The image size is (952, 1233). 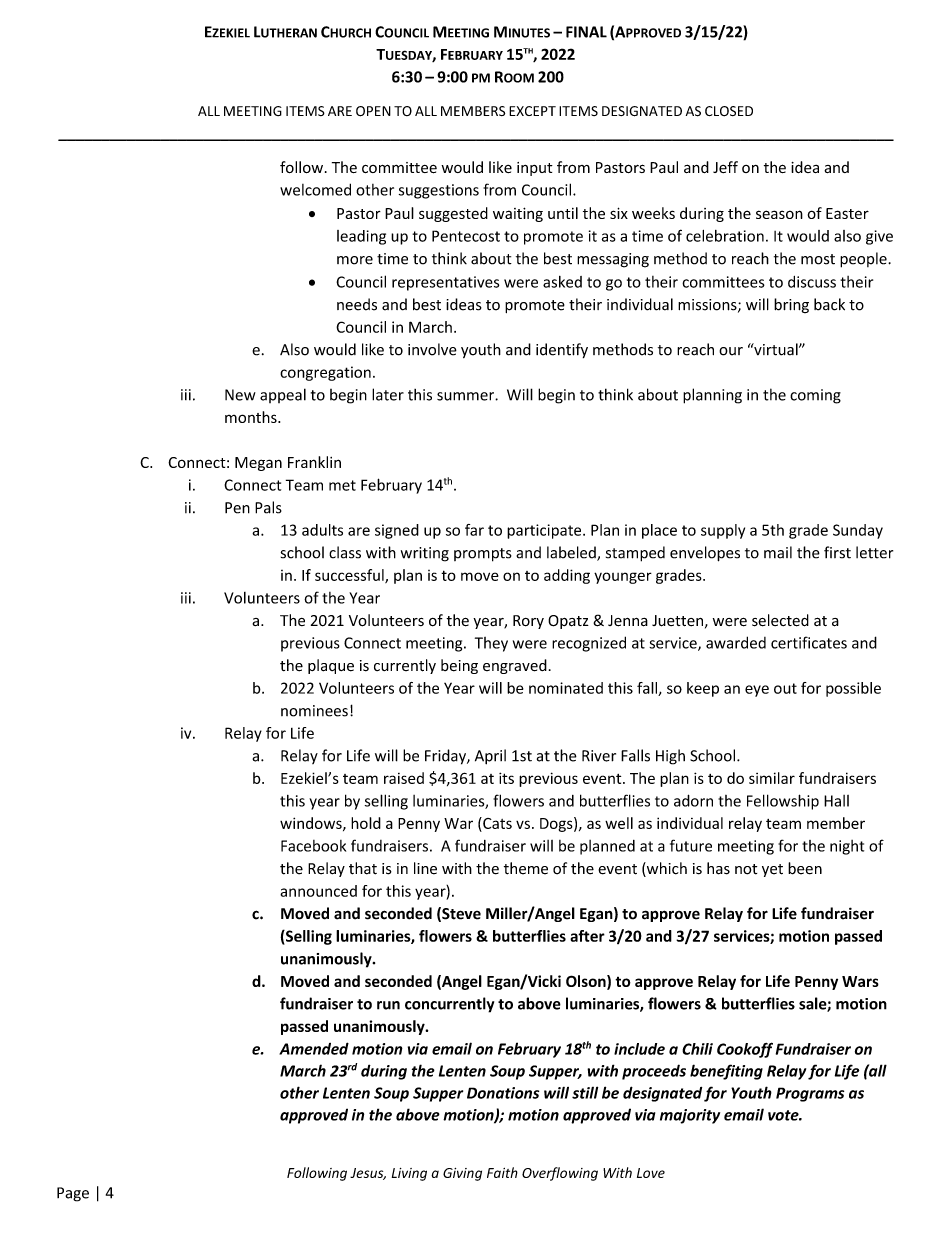 What do you see at coordinates (318, 891) in the screenshot?
I see `announced` at bounding box center [318, 891].
